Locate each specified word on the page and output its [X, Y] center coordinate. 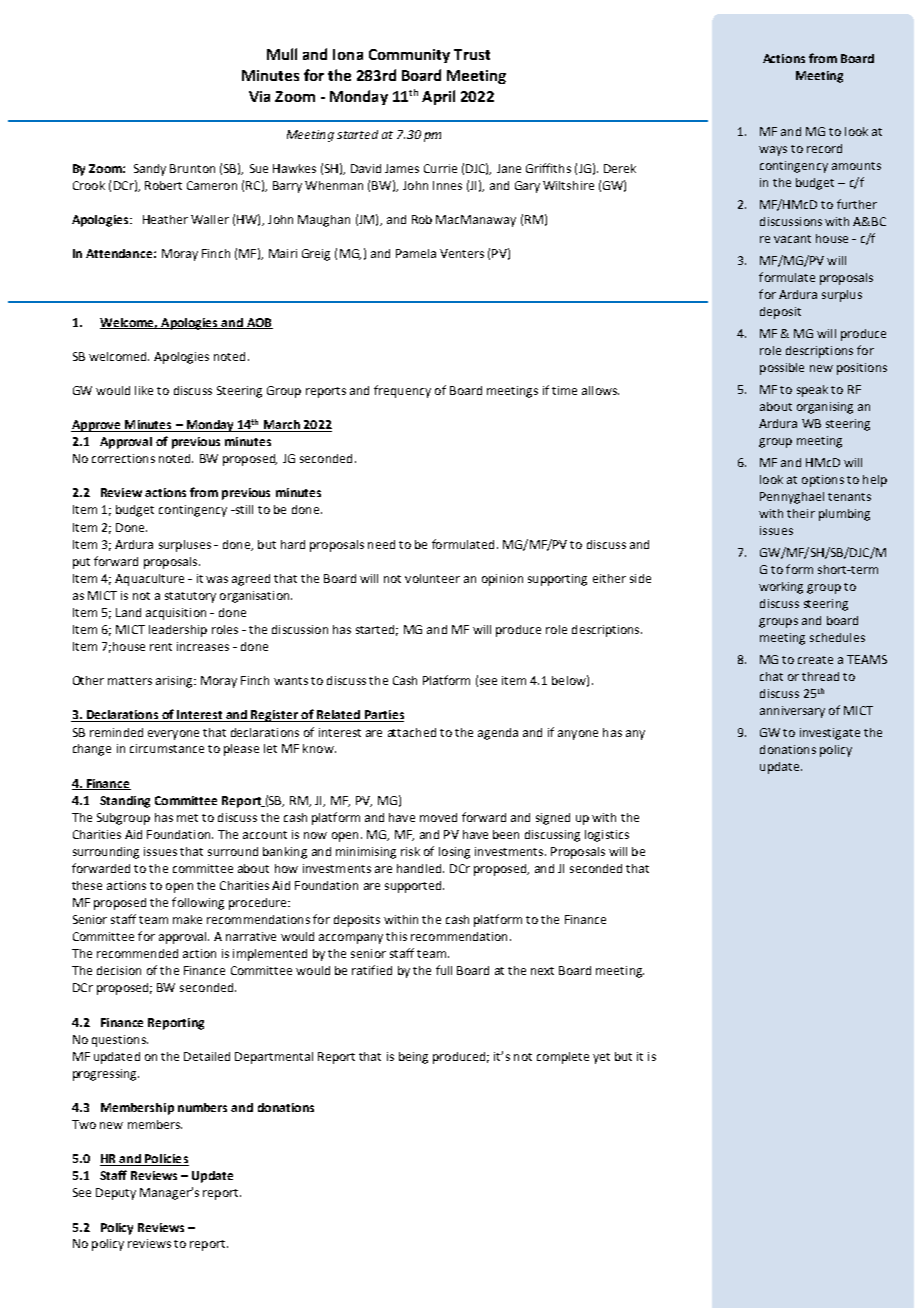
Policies [166, 1160]
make [187, 919]
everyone [173, 735]
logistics [607, 836]
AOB [258, 323]
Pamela [416, 253]
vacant [792, 239]
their [801, 513]
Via [259, 96]
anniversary [792, 712]
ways [773, 151]
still [243, 509]
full [444, 970]
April [438, 97]
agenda [498, 734]
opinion [502, 580]
